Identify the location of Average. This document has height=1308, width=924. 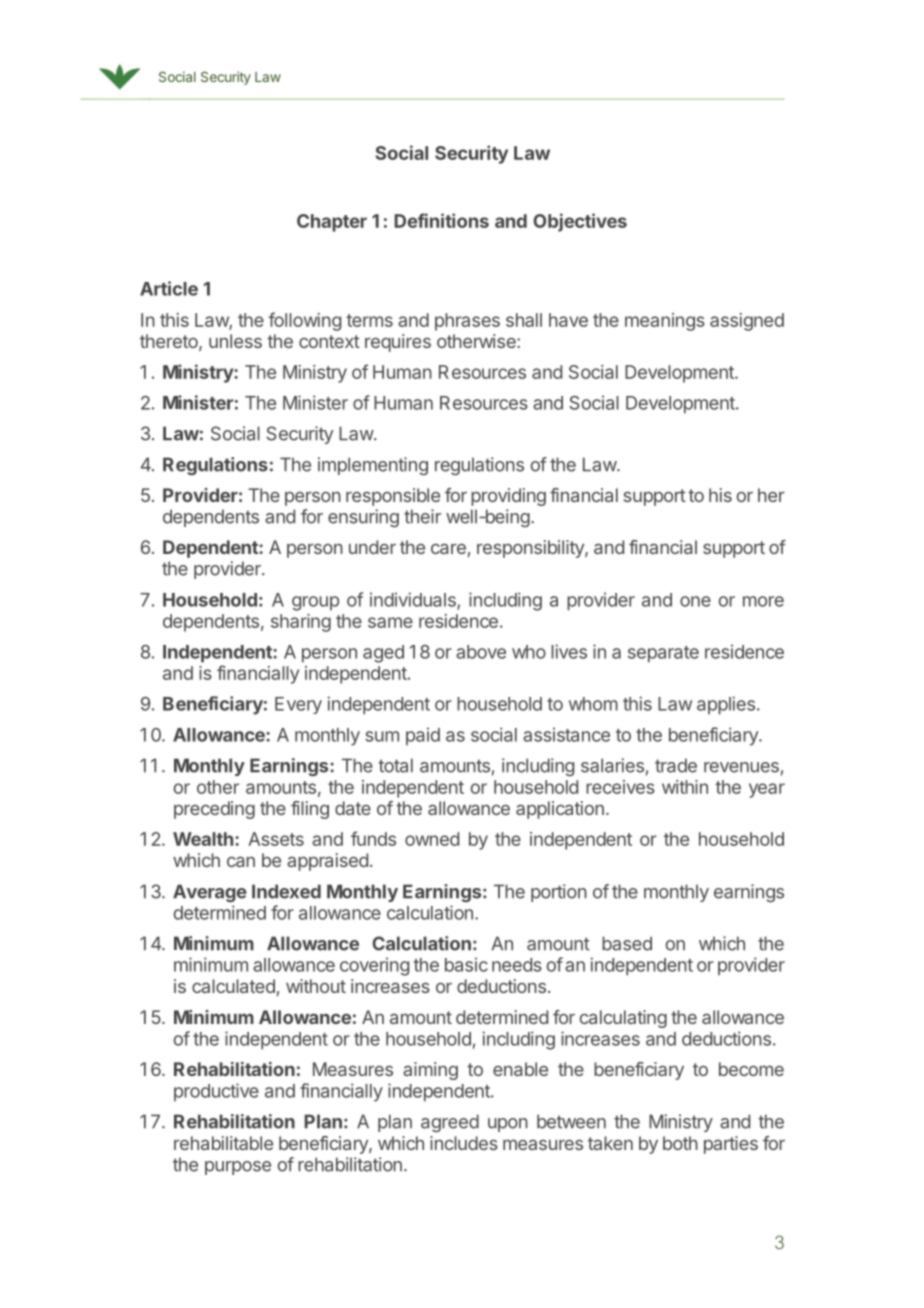
(210, 893).
